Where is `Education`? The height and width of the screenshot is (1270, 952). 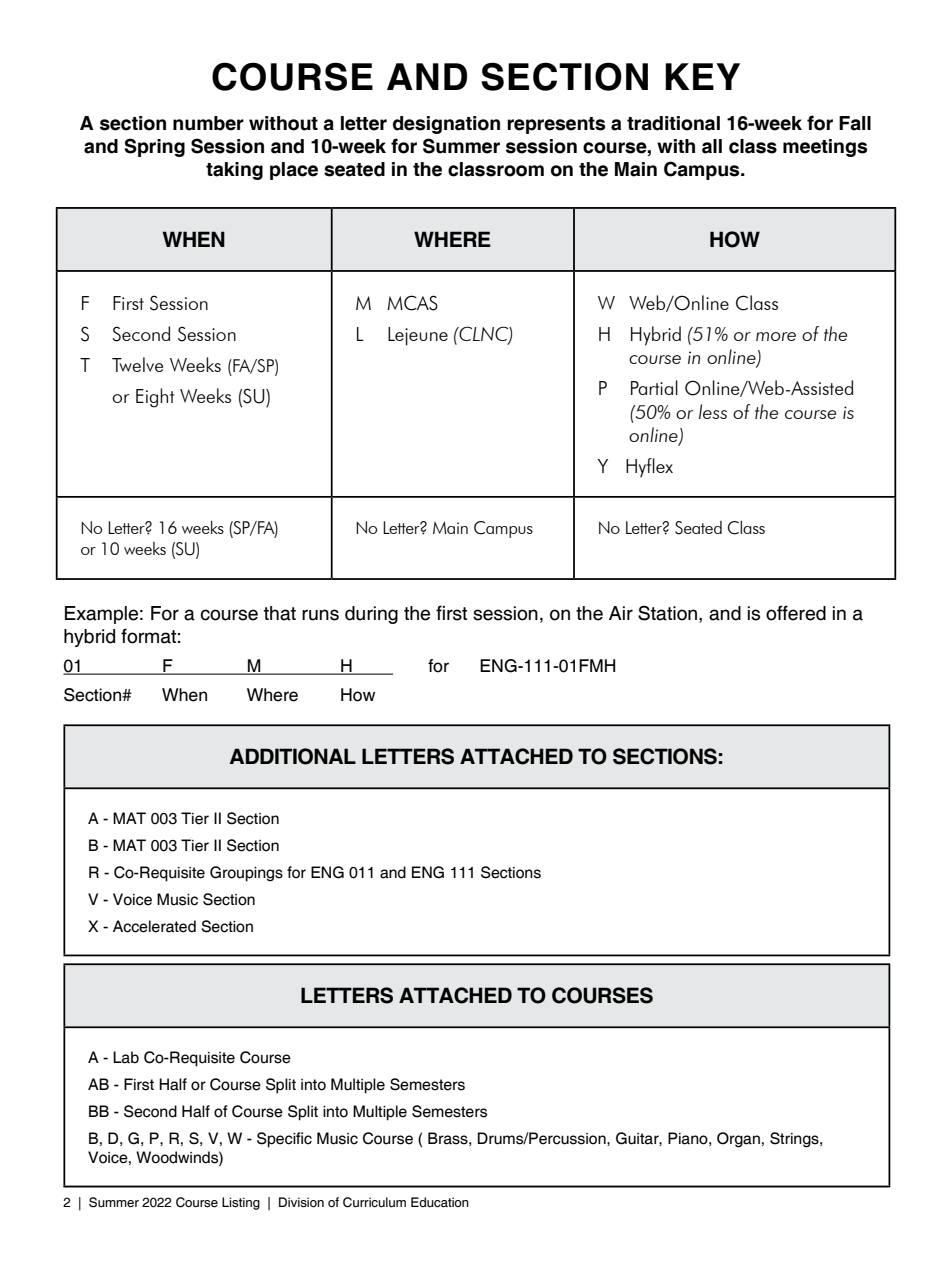
Education is located at coordinates (440, 1202).
